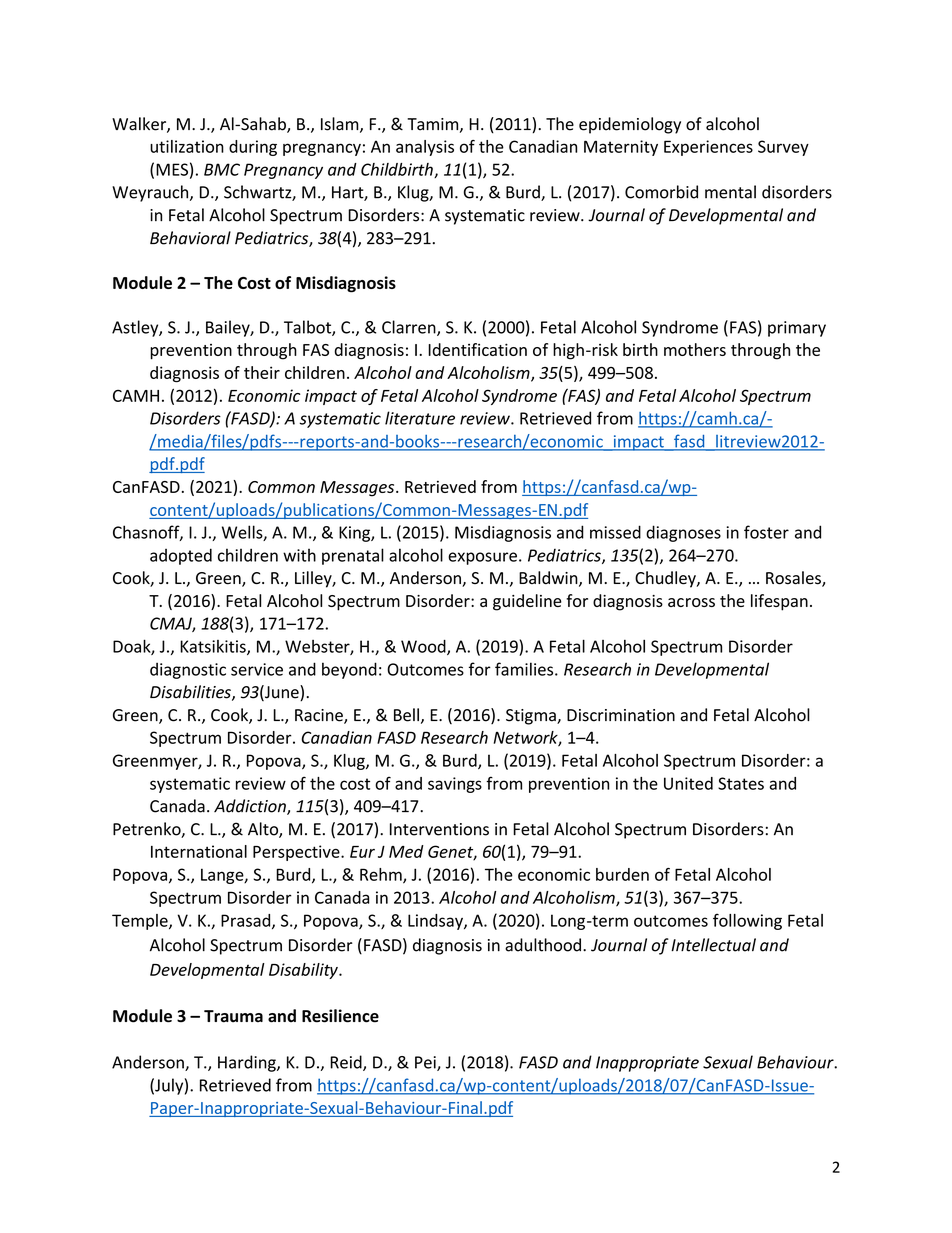  Describe the element at coordinates (477, 349) in the screenshot. I see `Identification` at that location.
